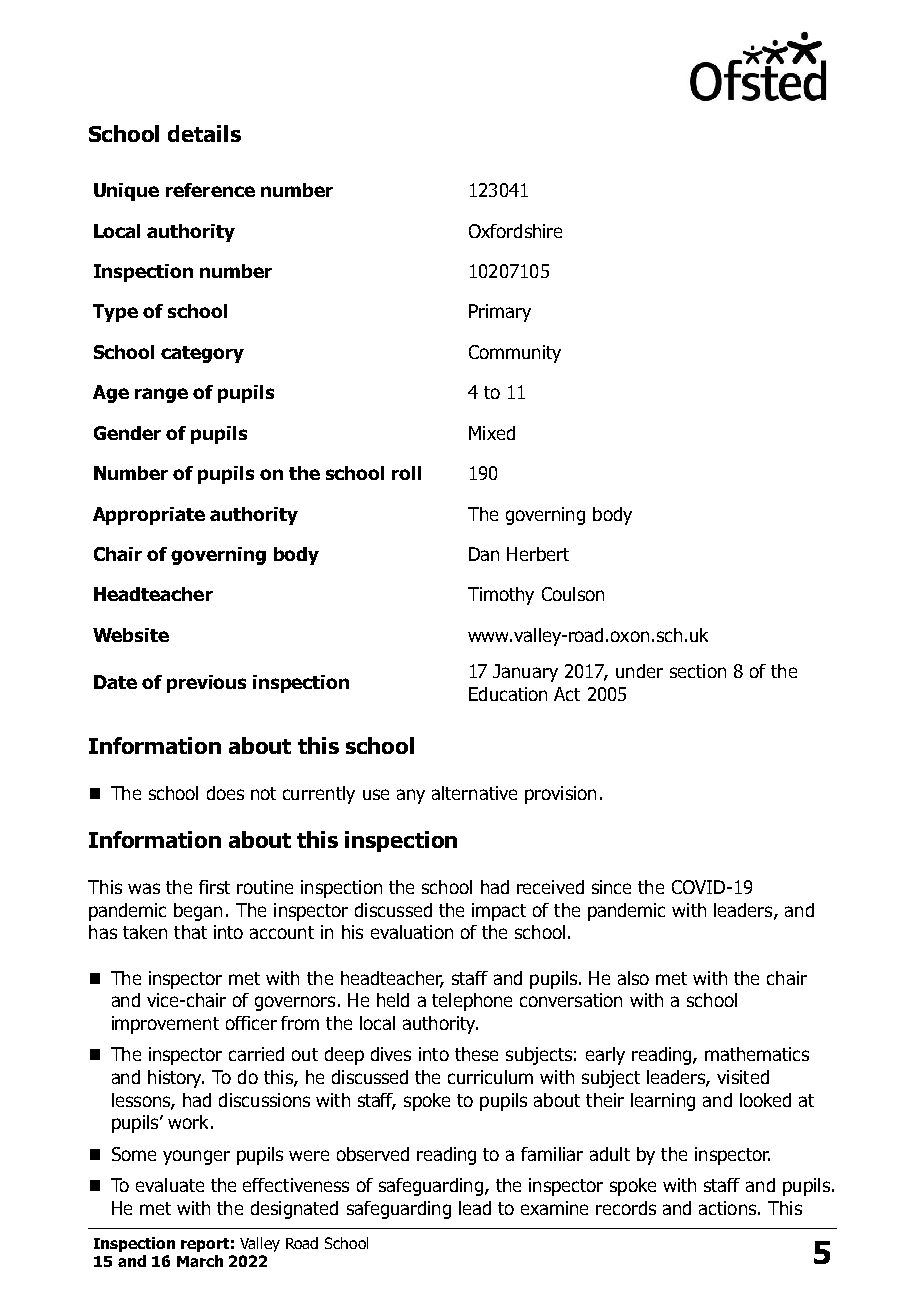 This image has height=1310, width=924. What do you see at coordinates (573, 594) in the image?
I see `Coulson` at bounding box center [573, 594].
